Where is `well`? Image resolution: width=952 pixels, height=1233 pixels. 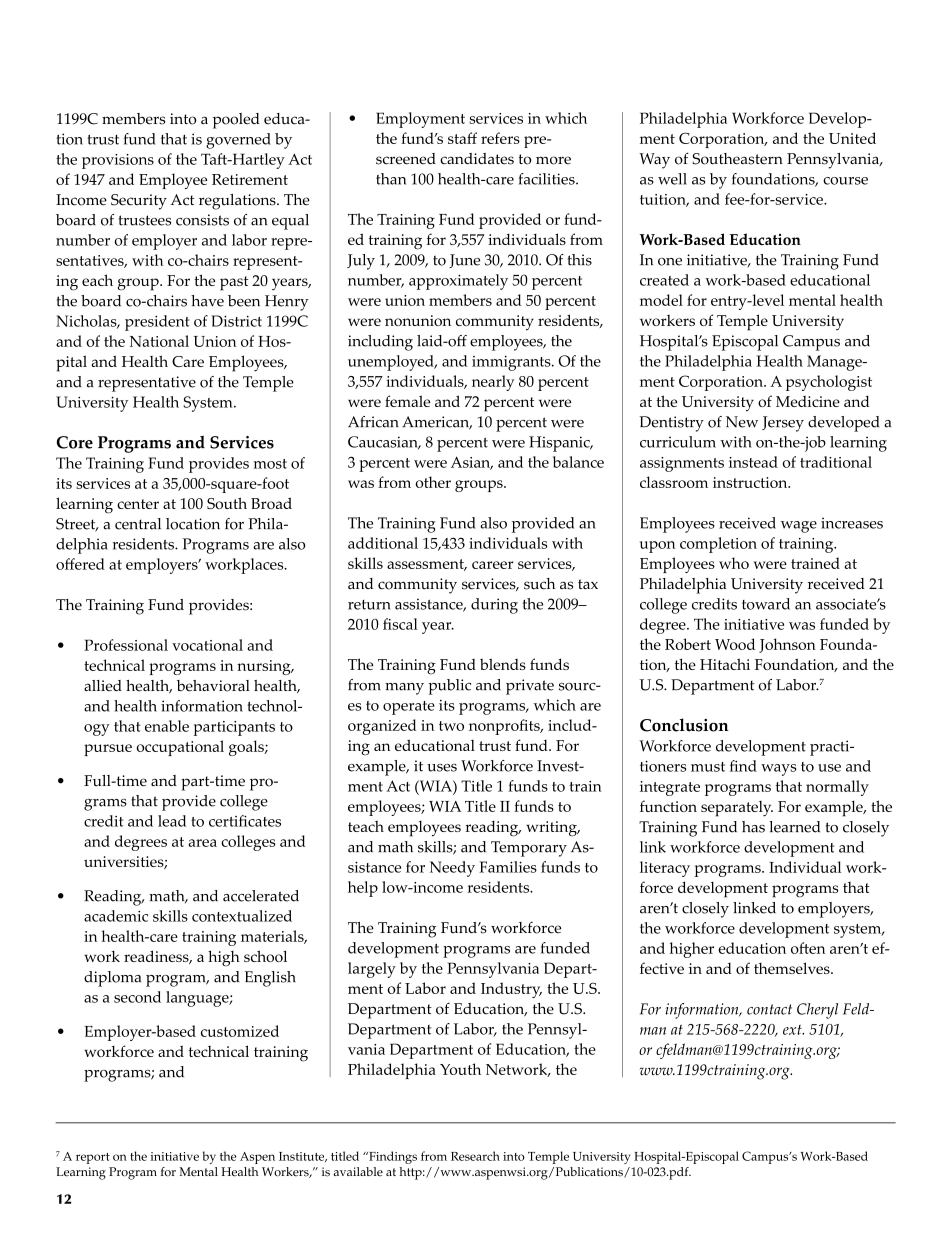
well is located at coordinates (672, 179).
